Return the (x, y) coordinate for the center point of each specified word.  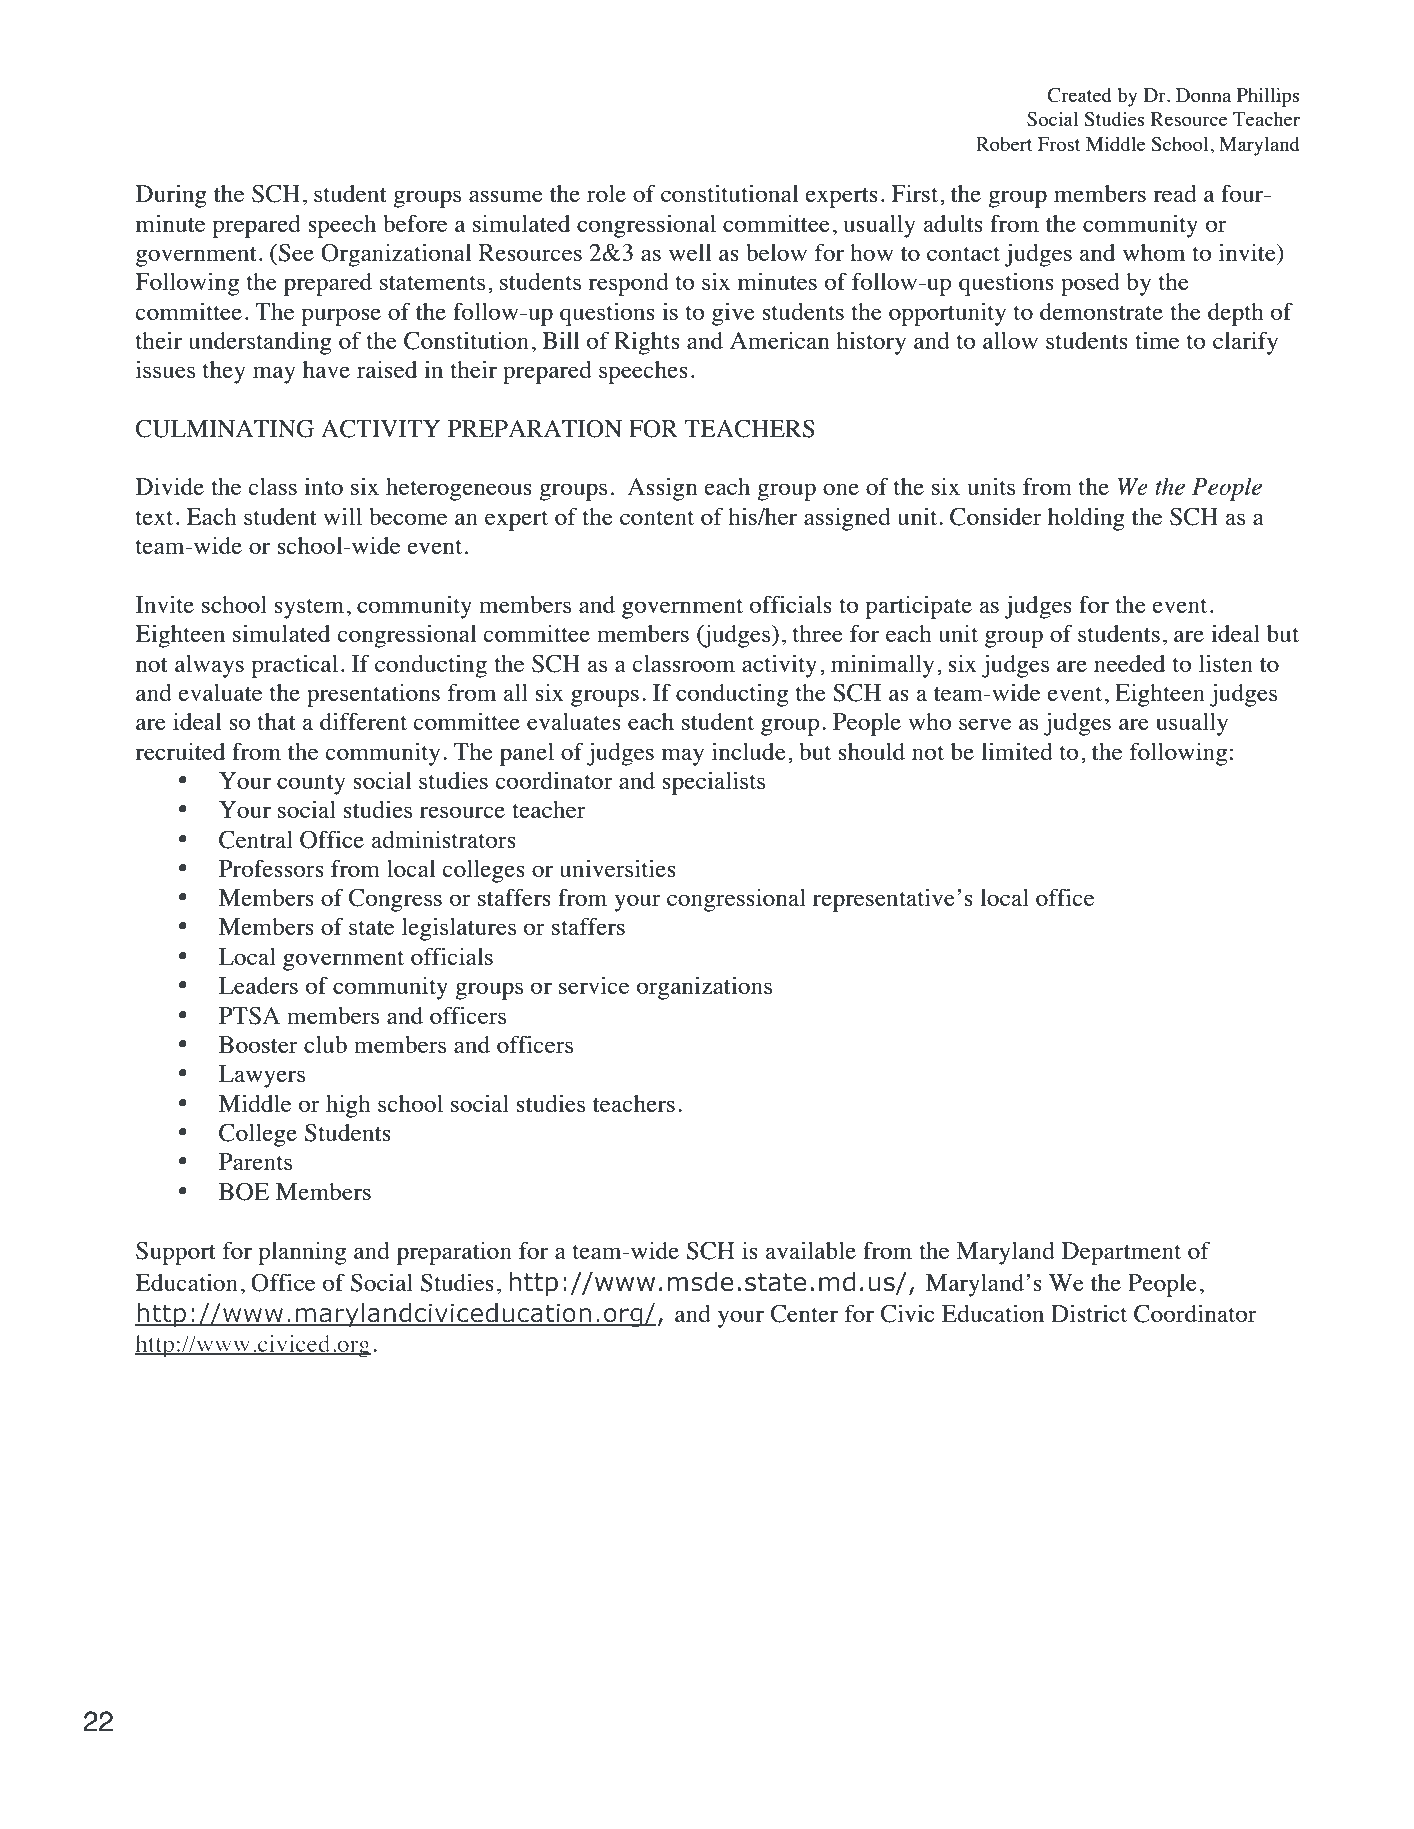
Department (1121, 1253)
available (810, 1250)
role (606, 193)
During (171, 196)
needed (1129, 663)
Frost (1059, 144)
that (277, 721)
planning (302, 1253)
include (749, 751)
